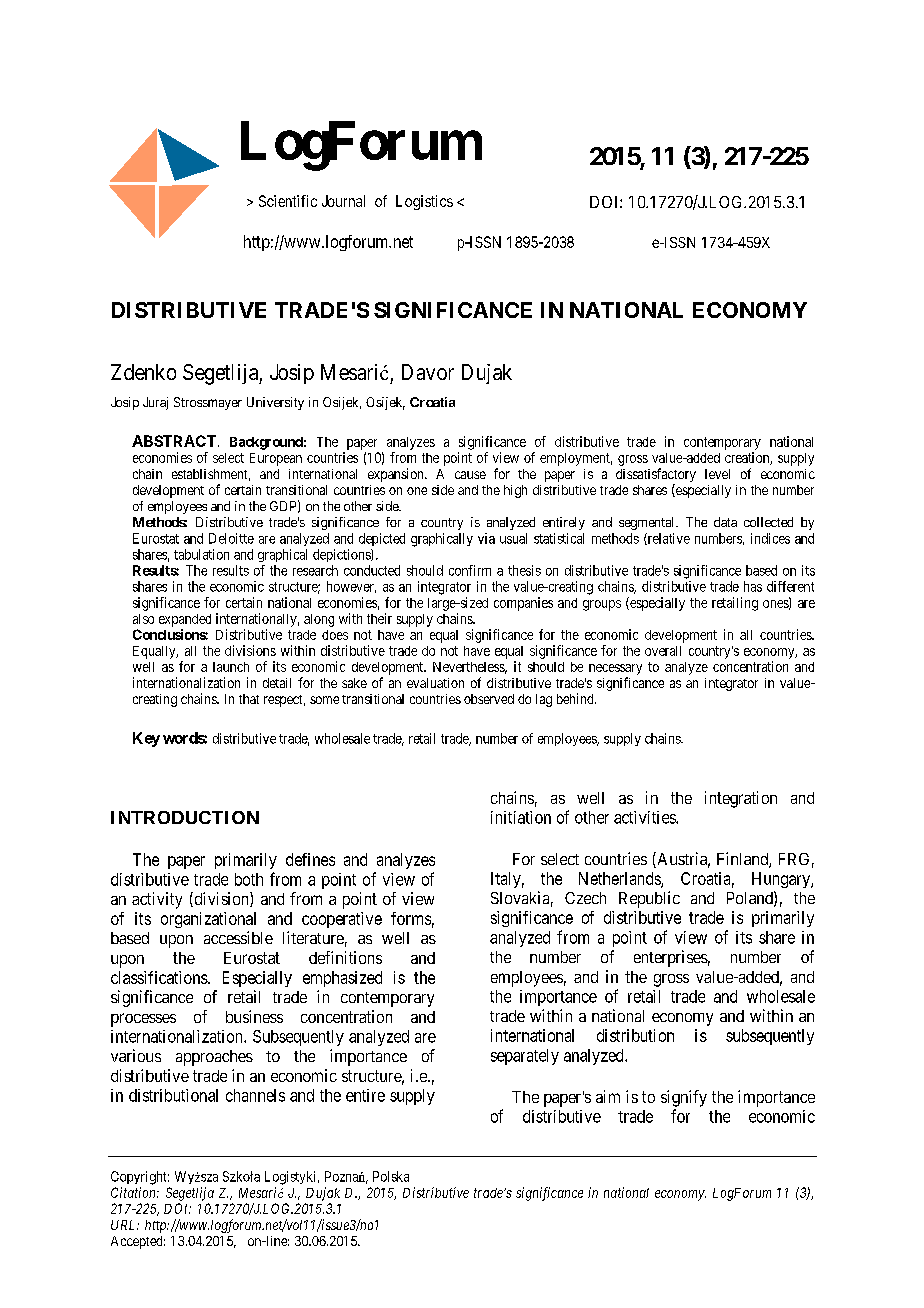 Image resolution: width=924 pixels, height=1308 pixels. Describe the element at coordinates (717, 474) in the image. I see `level` at that location.
